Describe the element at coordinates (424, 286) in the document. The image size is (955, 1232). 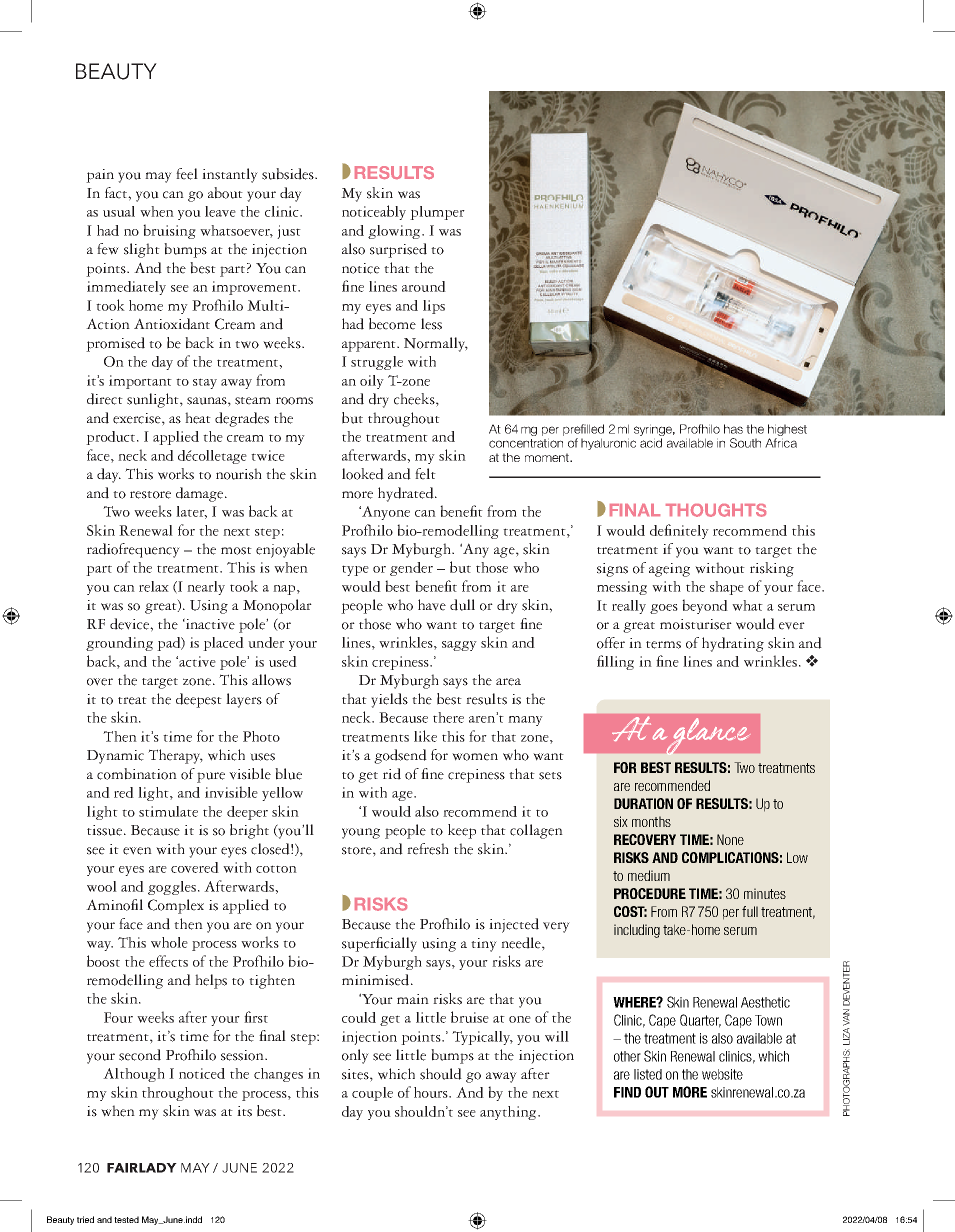
I see `around` at that location.
